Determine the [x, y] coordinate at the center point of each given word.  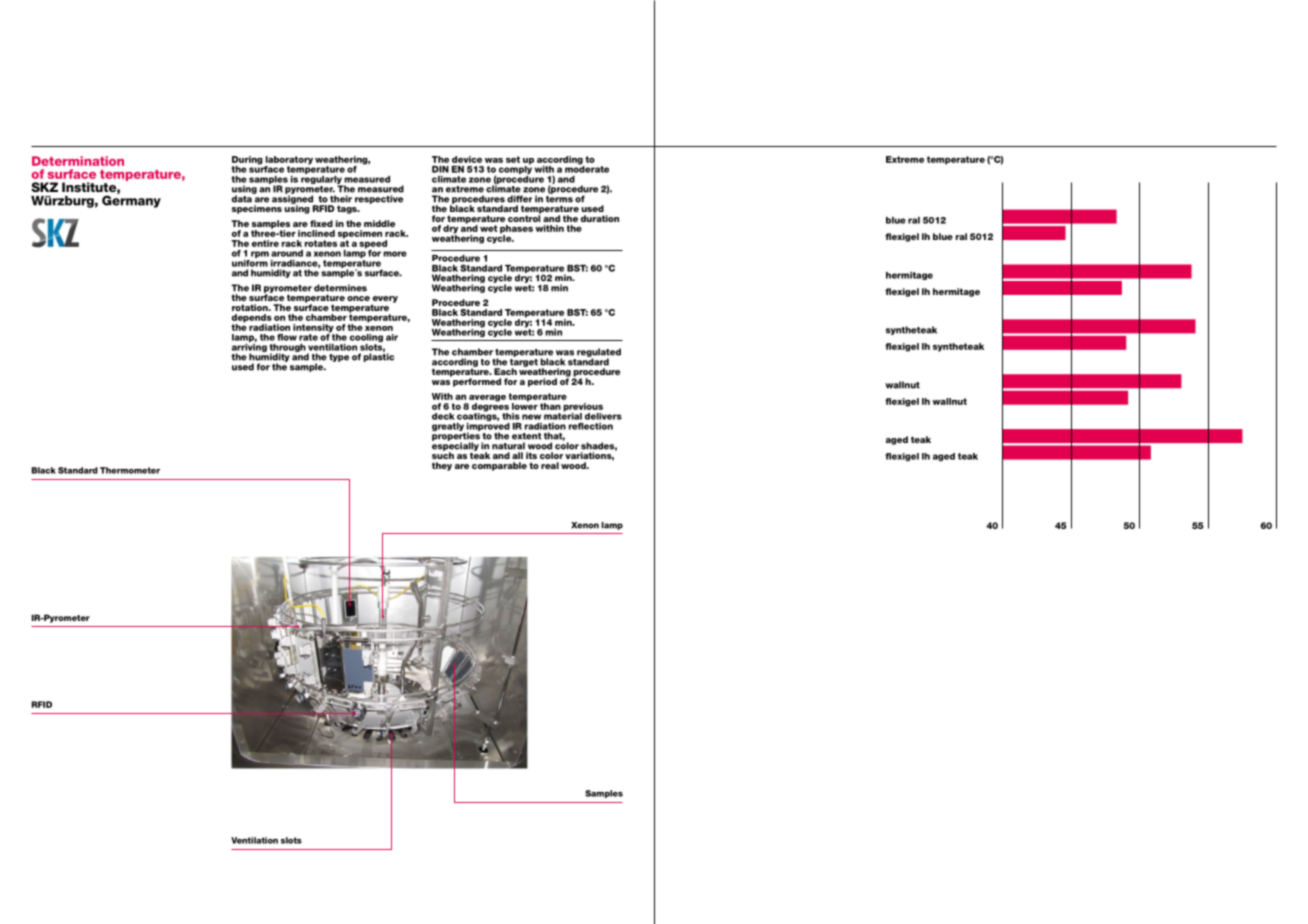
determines [340, 288]
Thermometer [130, 470]
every [384, 300]
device [467, 159]
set [513, 159]
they [442, 466]
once [358, 298]
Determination [78, 161]
